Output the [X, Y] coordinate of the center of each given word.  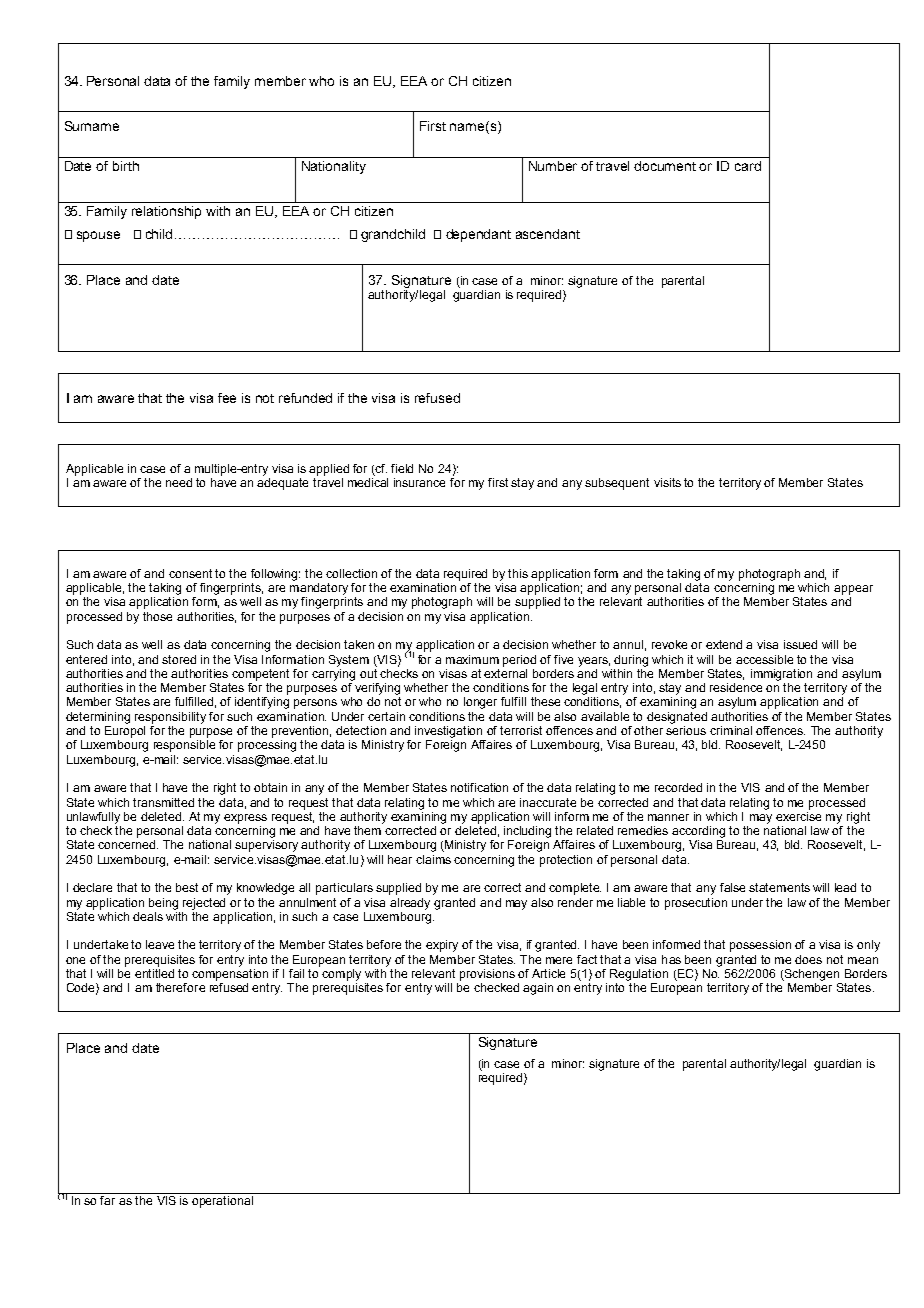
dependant [478, 235]
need [179, 482]
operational [222, 1202]
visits [667, 482]
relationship [166, 212]
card [748, 166]
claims [433, 859]
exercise [798, 815]
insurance [419, 482]
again [538, 989]
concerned [128, 844]
